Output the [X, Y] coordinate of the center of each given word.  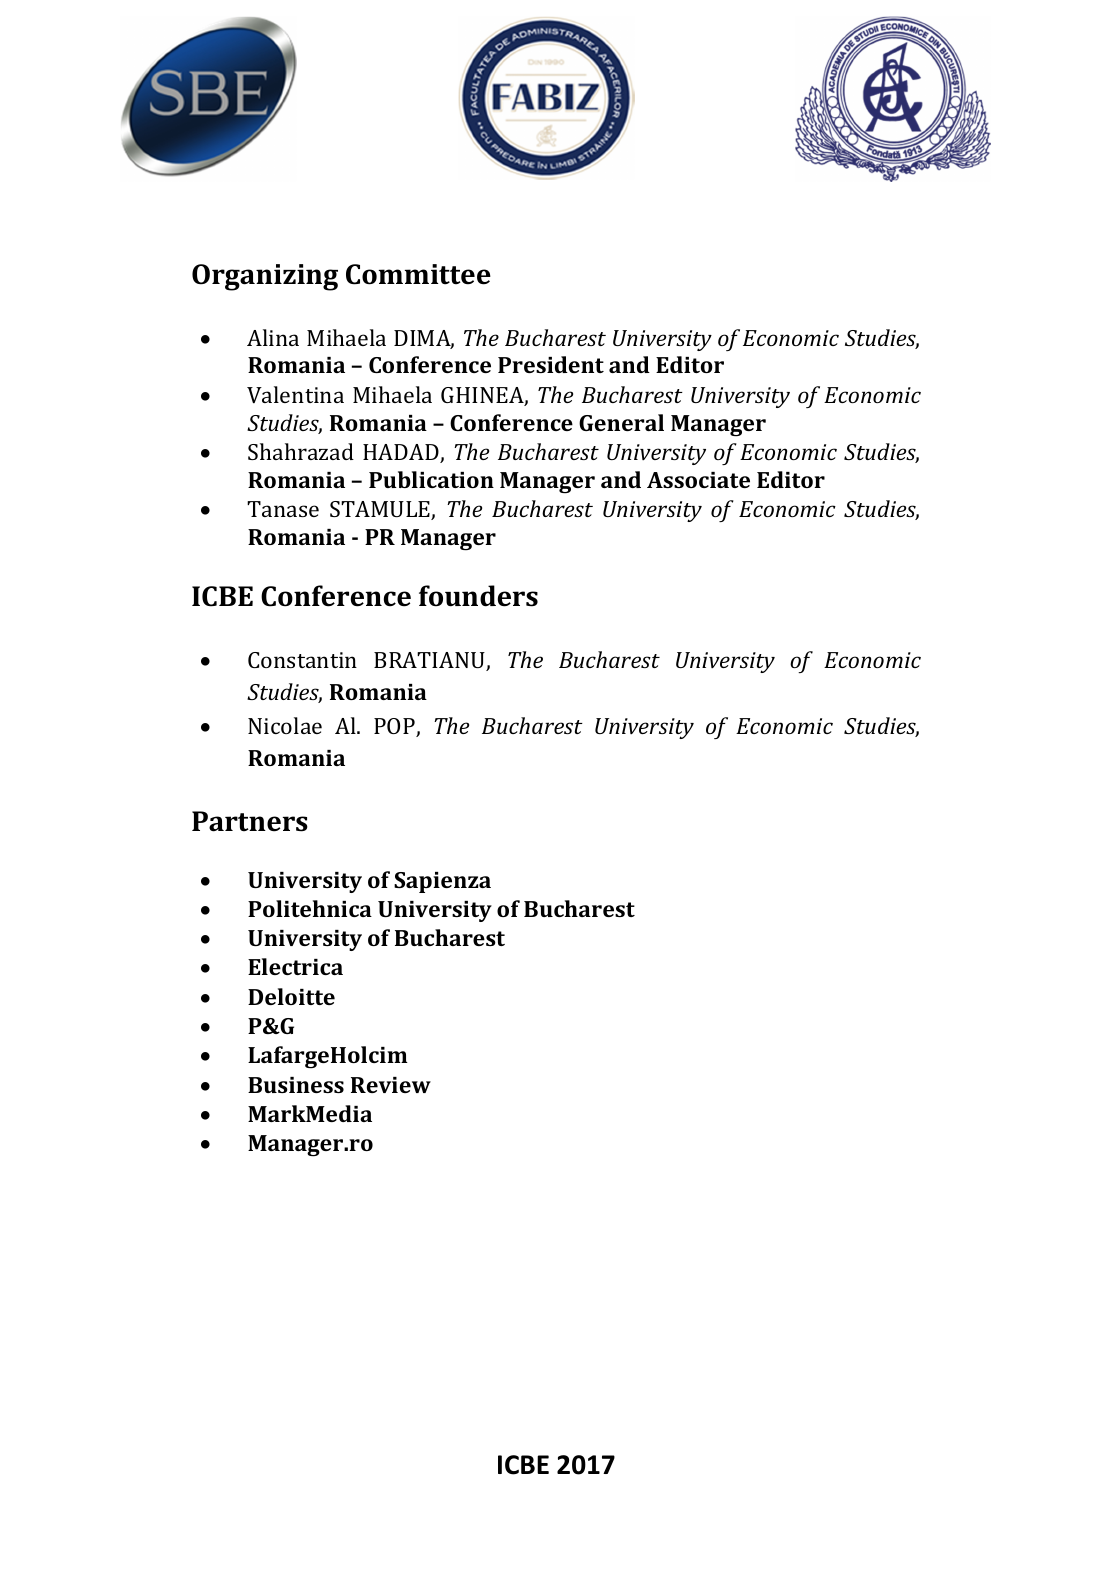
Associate [698, 480]
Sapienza [442, 882]
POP [395, 727]
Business [296, 1085]
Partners [250, 821]
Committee [418, 274]
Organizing [265, 277]
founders [478, 596]
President [551, 364]
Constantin [302, 660]
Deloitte [291, 996]
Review [391, 1085]
